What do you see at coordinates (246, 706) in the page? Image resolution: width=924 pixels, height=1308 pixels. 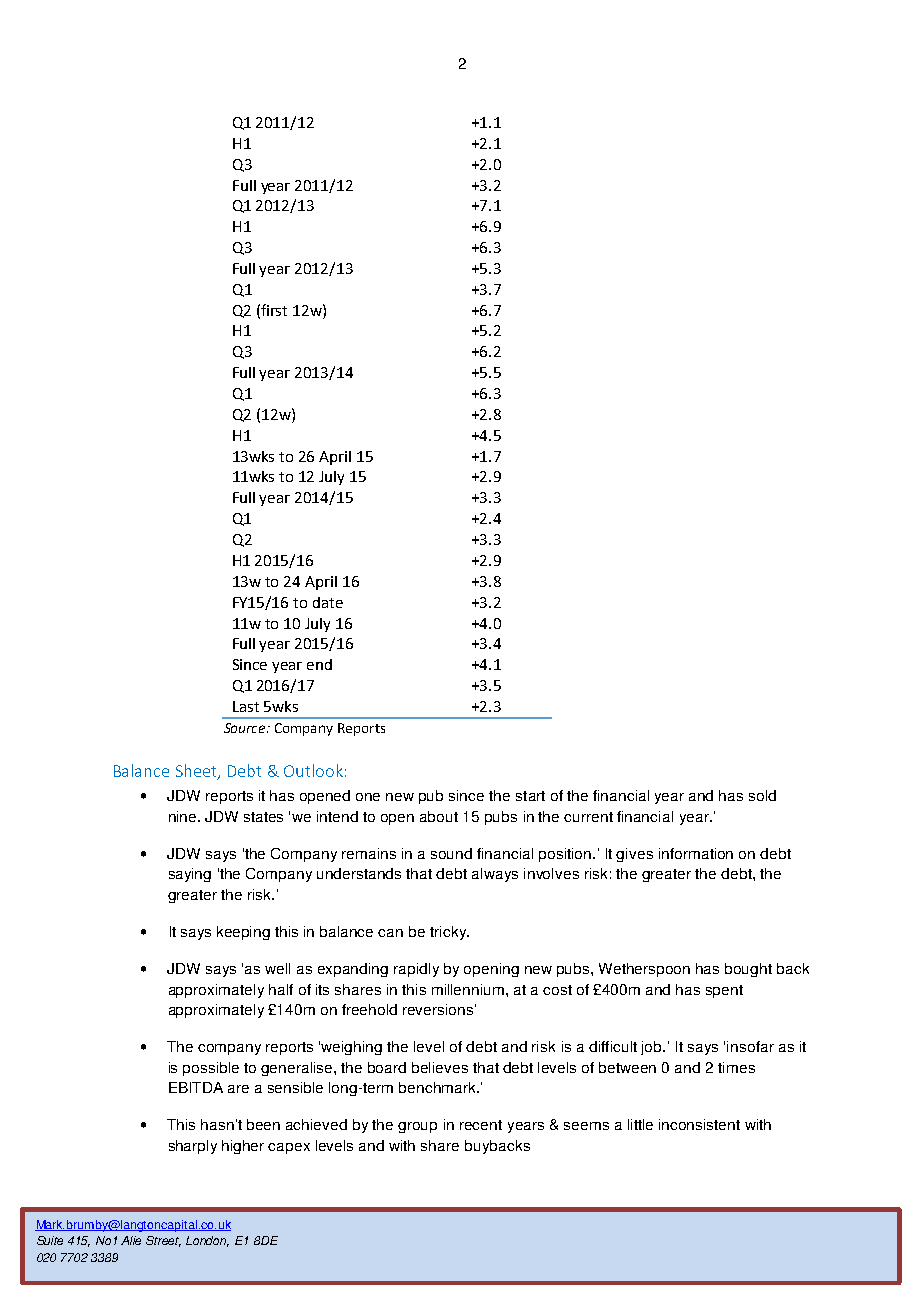 I see `Last` at bounding box center [246, 706].
